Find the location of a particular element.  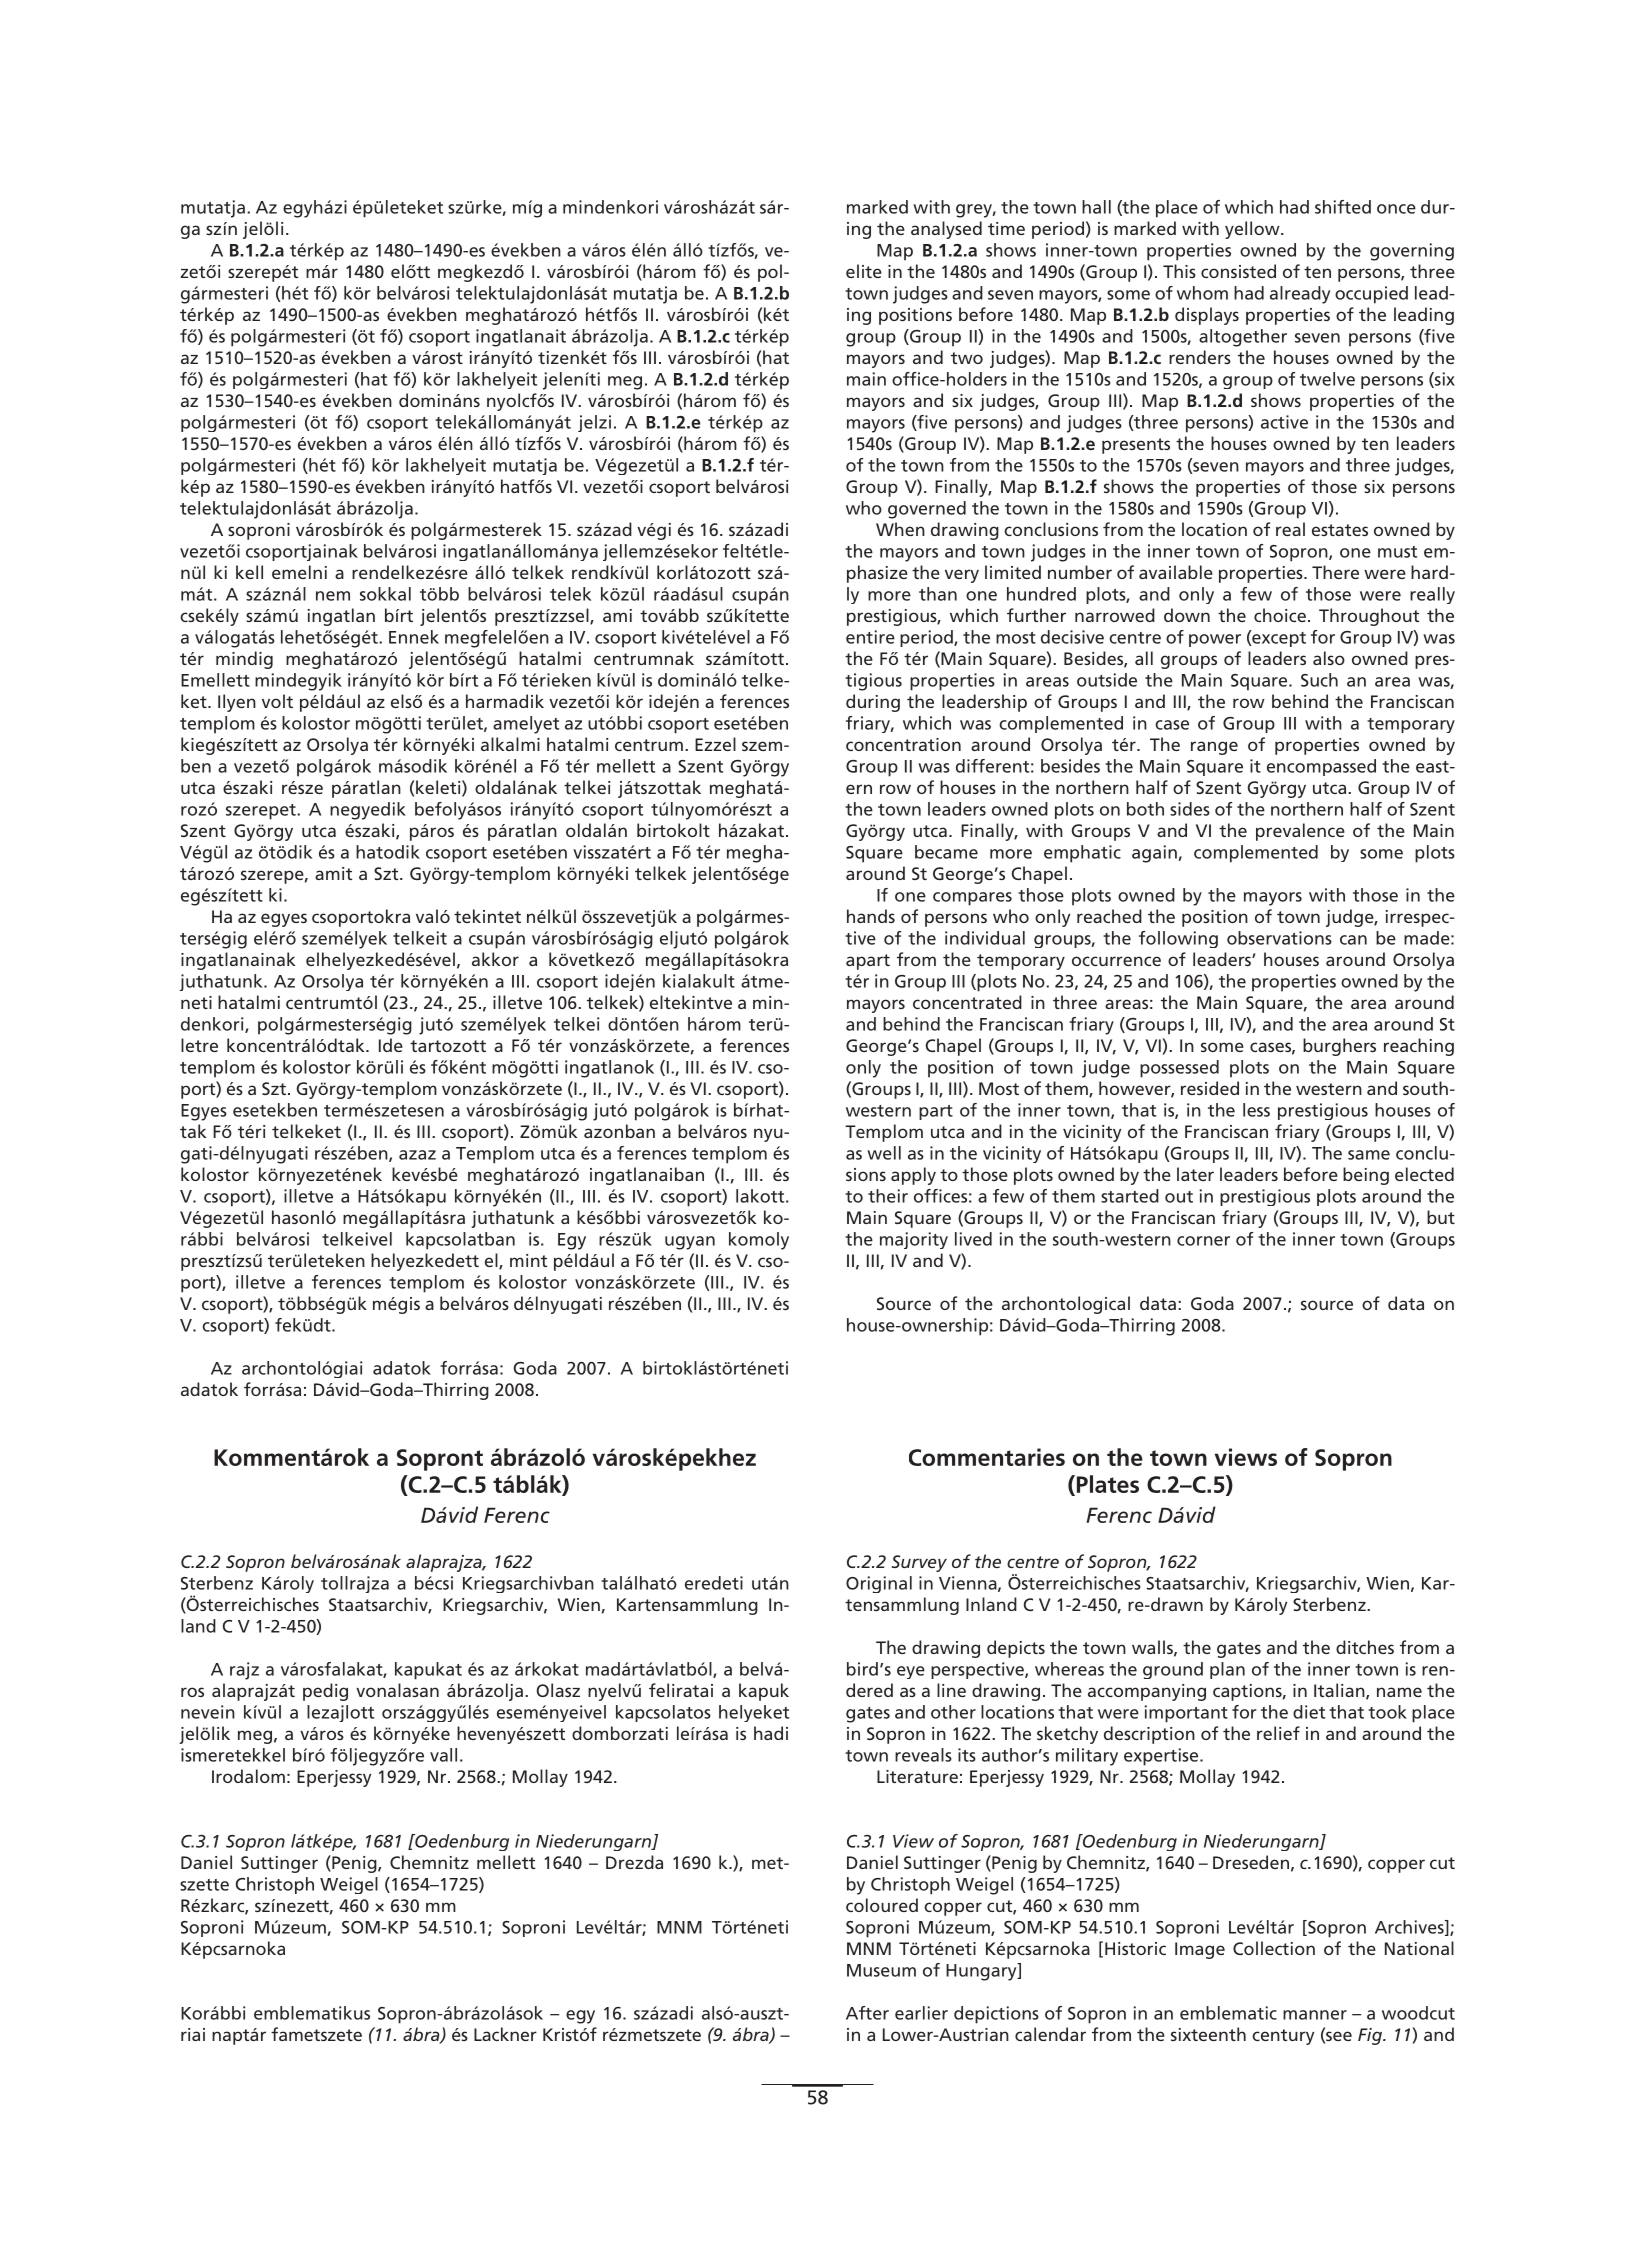

Plates is located at coordinates (1106, 1485).
